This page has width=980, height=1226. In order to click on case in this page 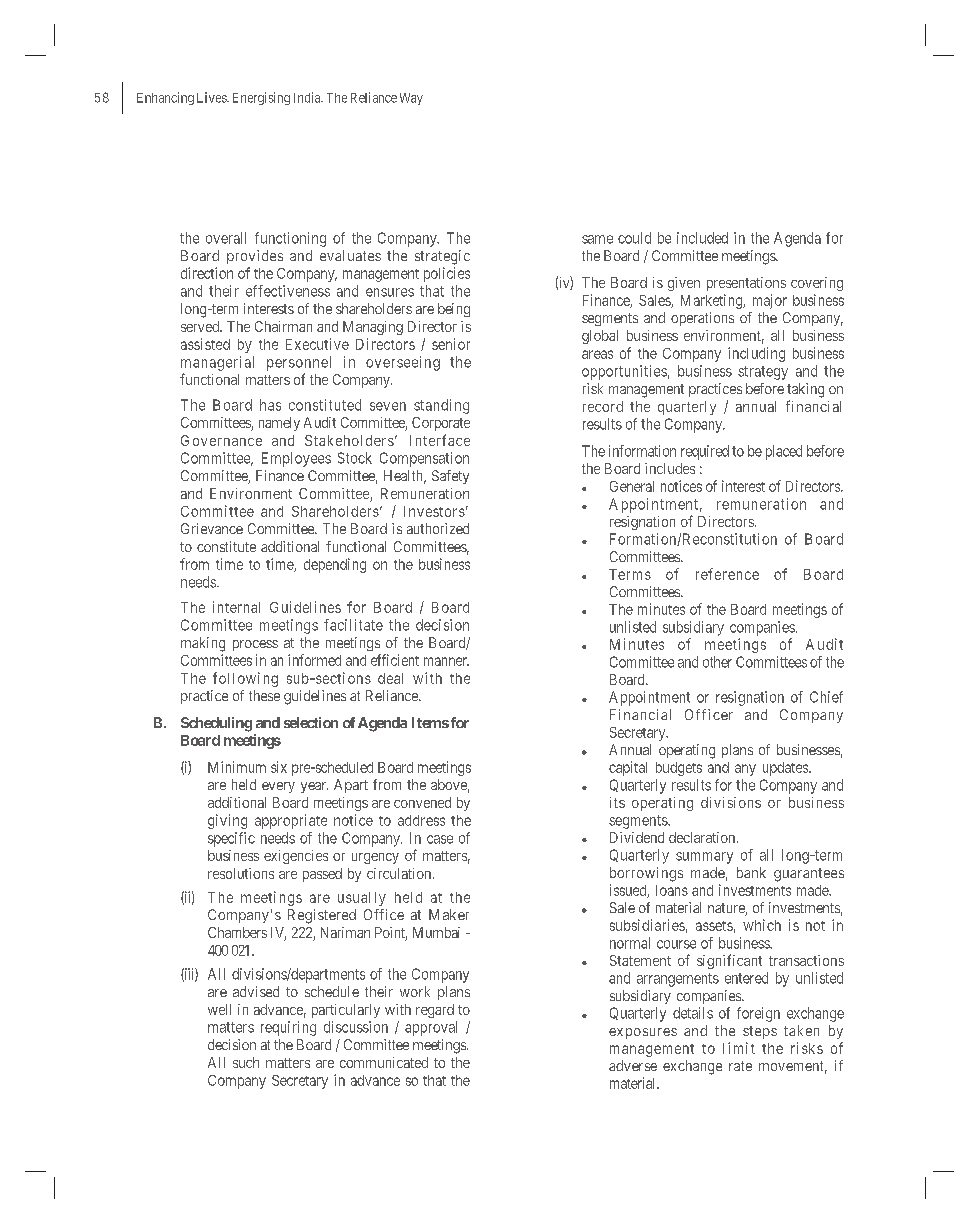, I will do `click(440, 839)`.
